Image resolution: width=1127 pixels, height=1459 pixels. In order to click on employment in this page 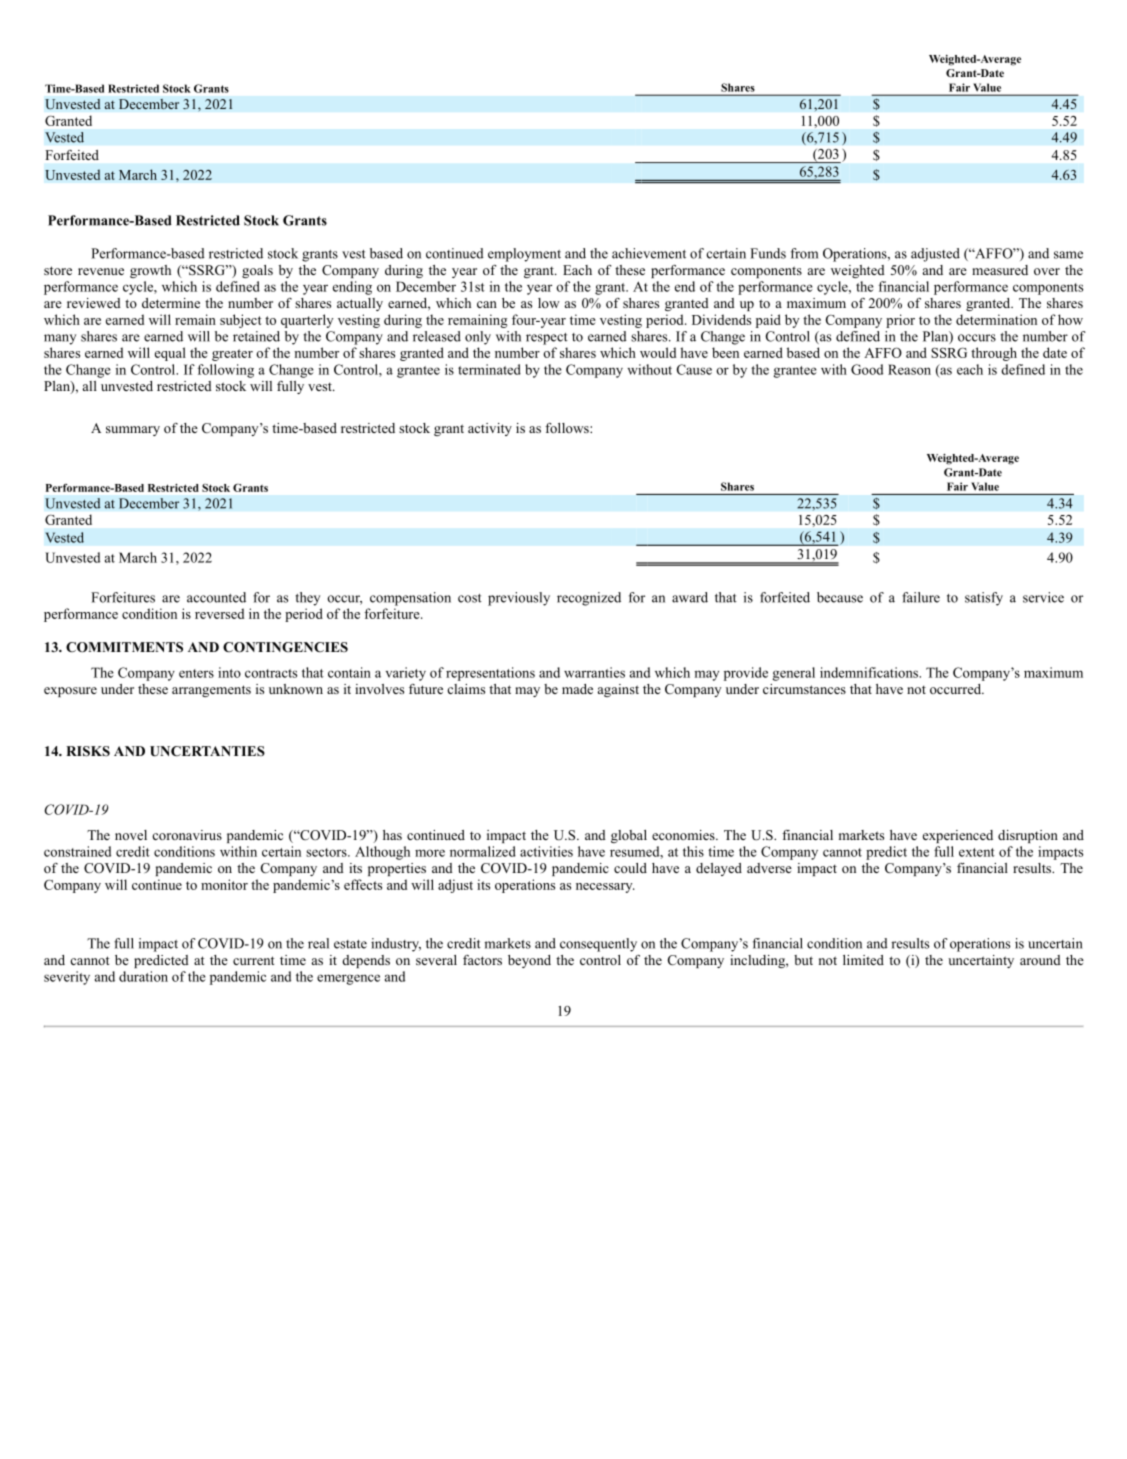, I will do `click(524, 255)`.
